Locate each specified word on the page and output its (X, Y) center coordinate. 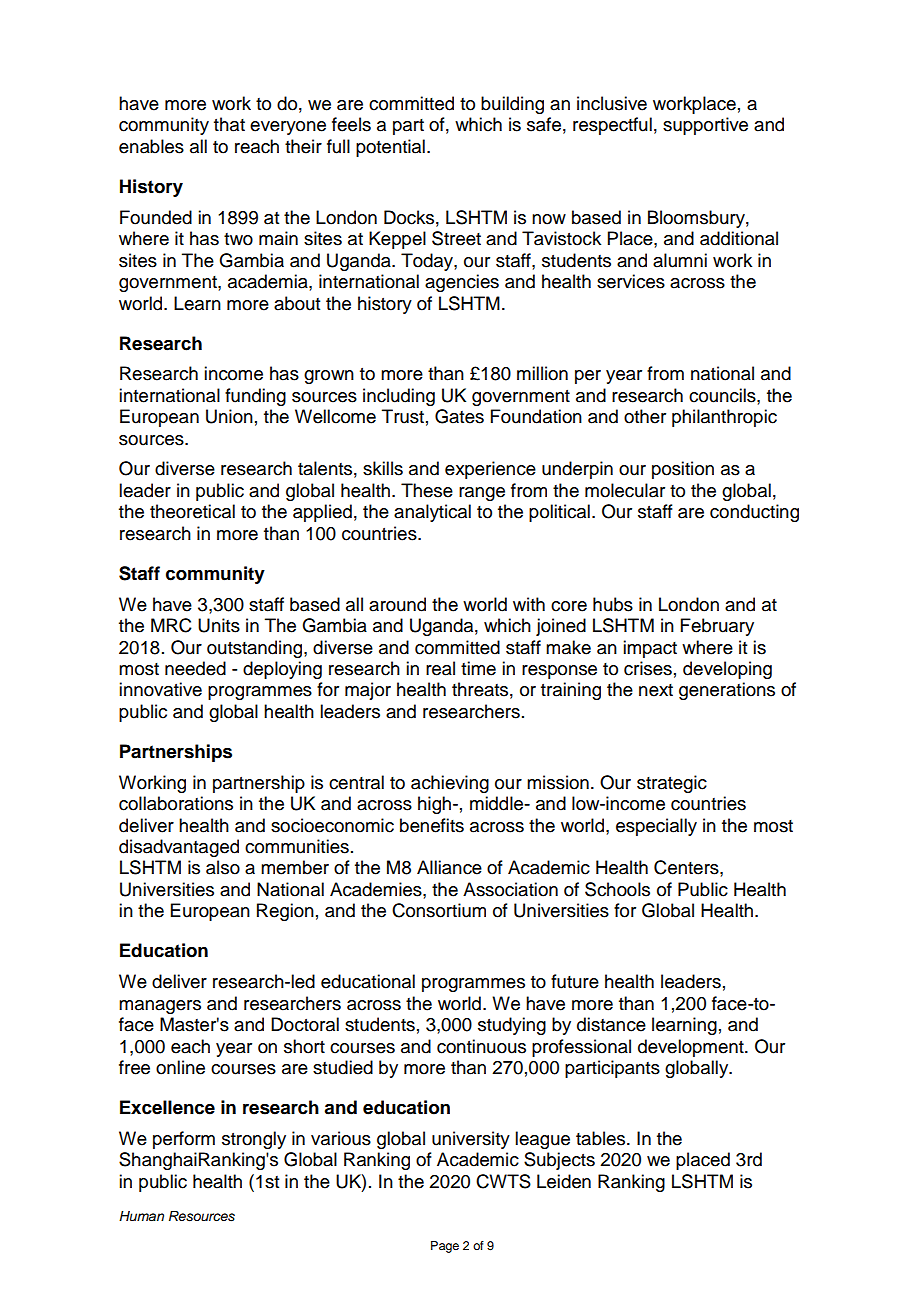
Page (445, 1247)
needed (195, 668)
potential (390, 148)
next (656, 690)
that (229, 124)
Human (141, 1216)
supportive (705, 126)
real (440, 668)
